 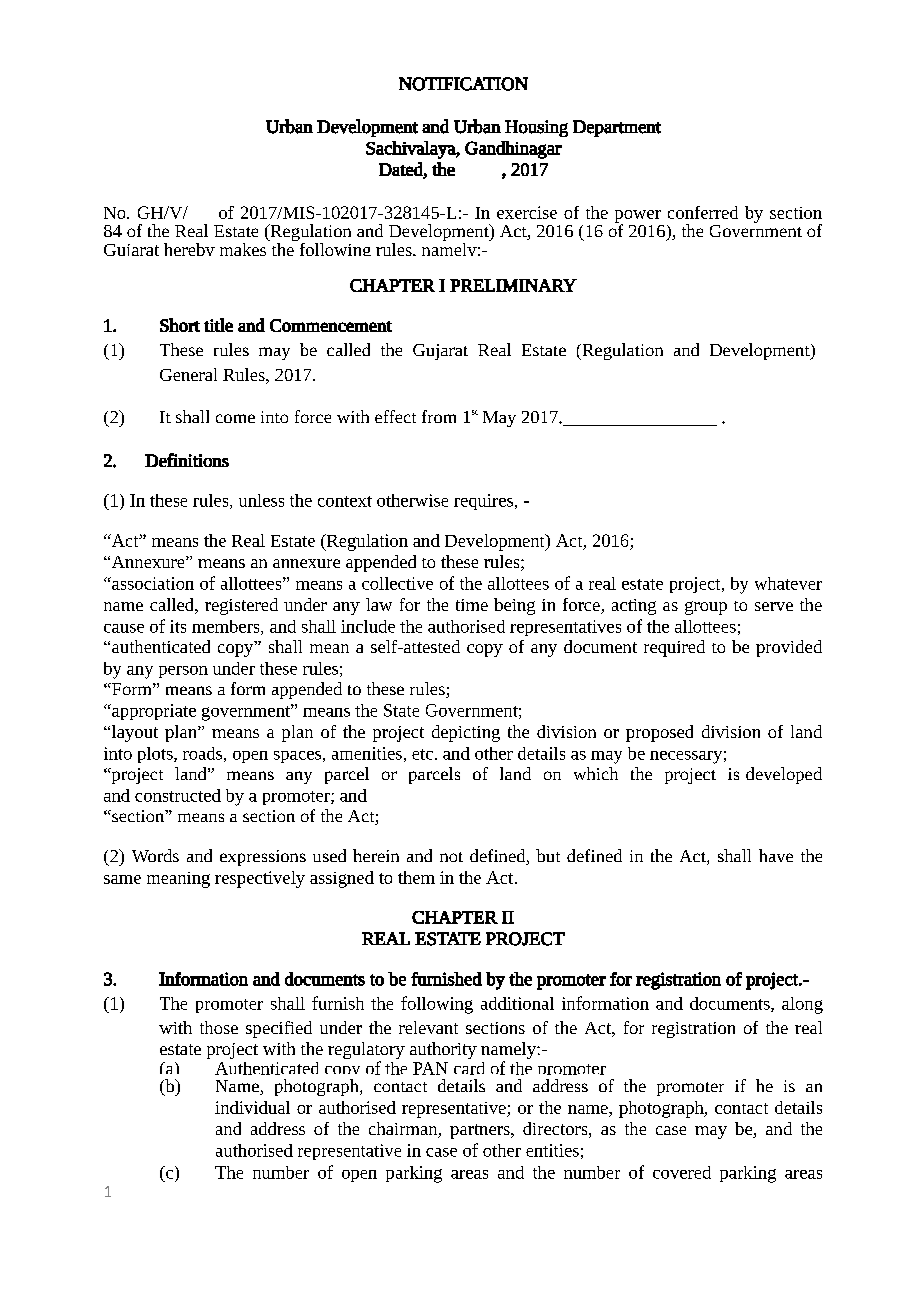 I want to click on NOTIFICATION, so click(x=463, y=84).
